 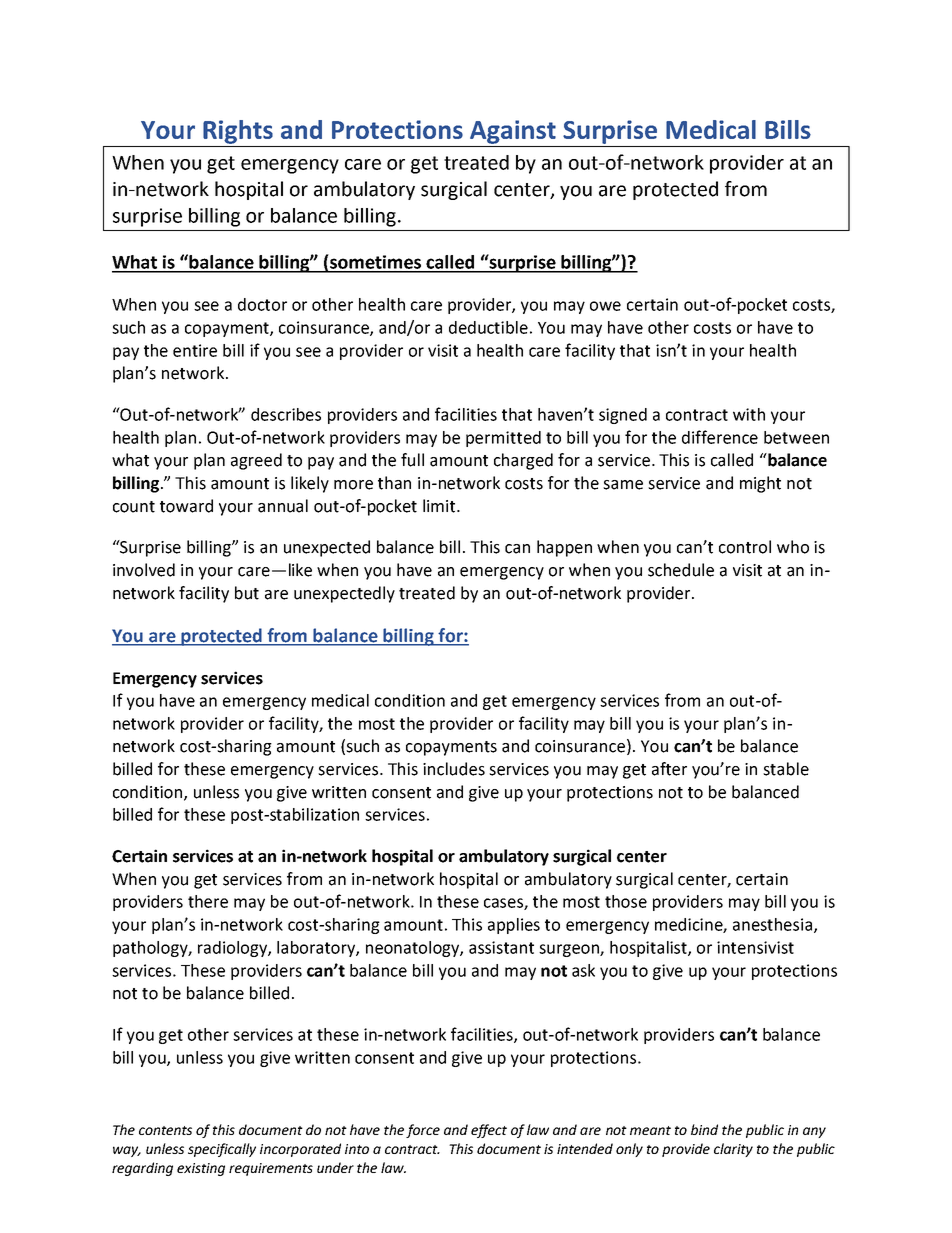 What do you see at coordinates (208, 901) in the page?
I see `there` at bounding box center [208, 901].
